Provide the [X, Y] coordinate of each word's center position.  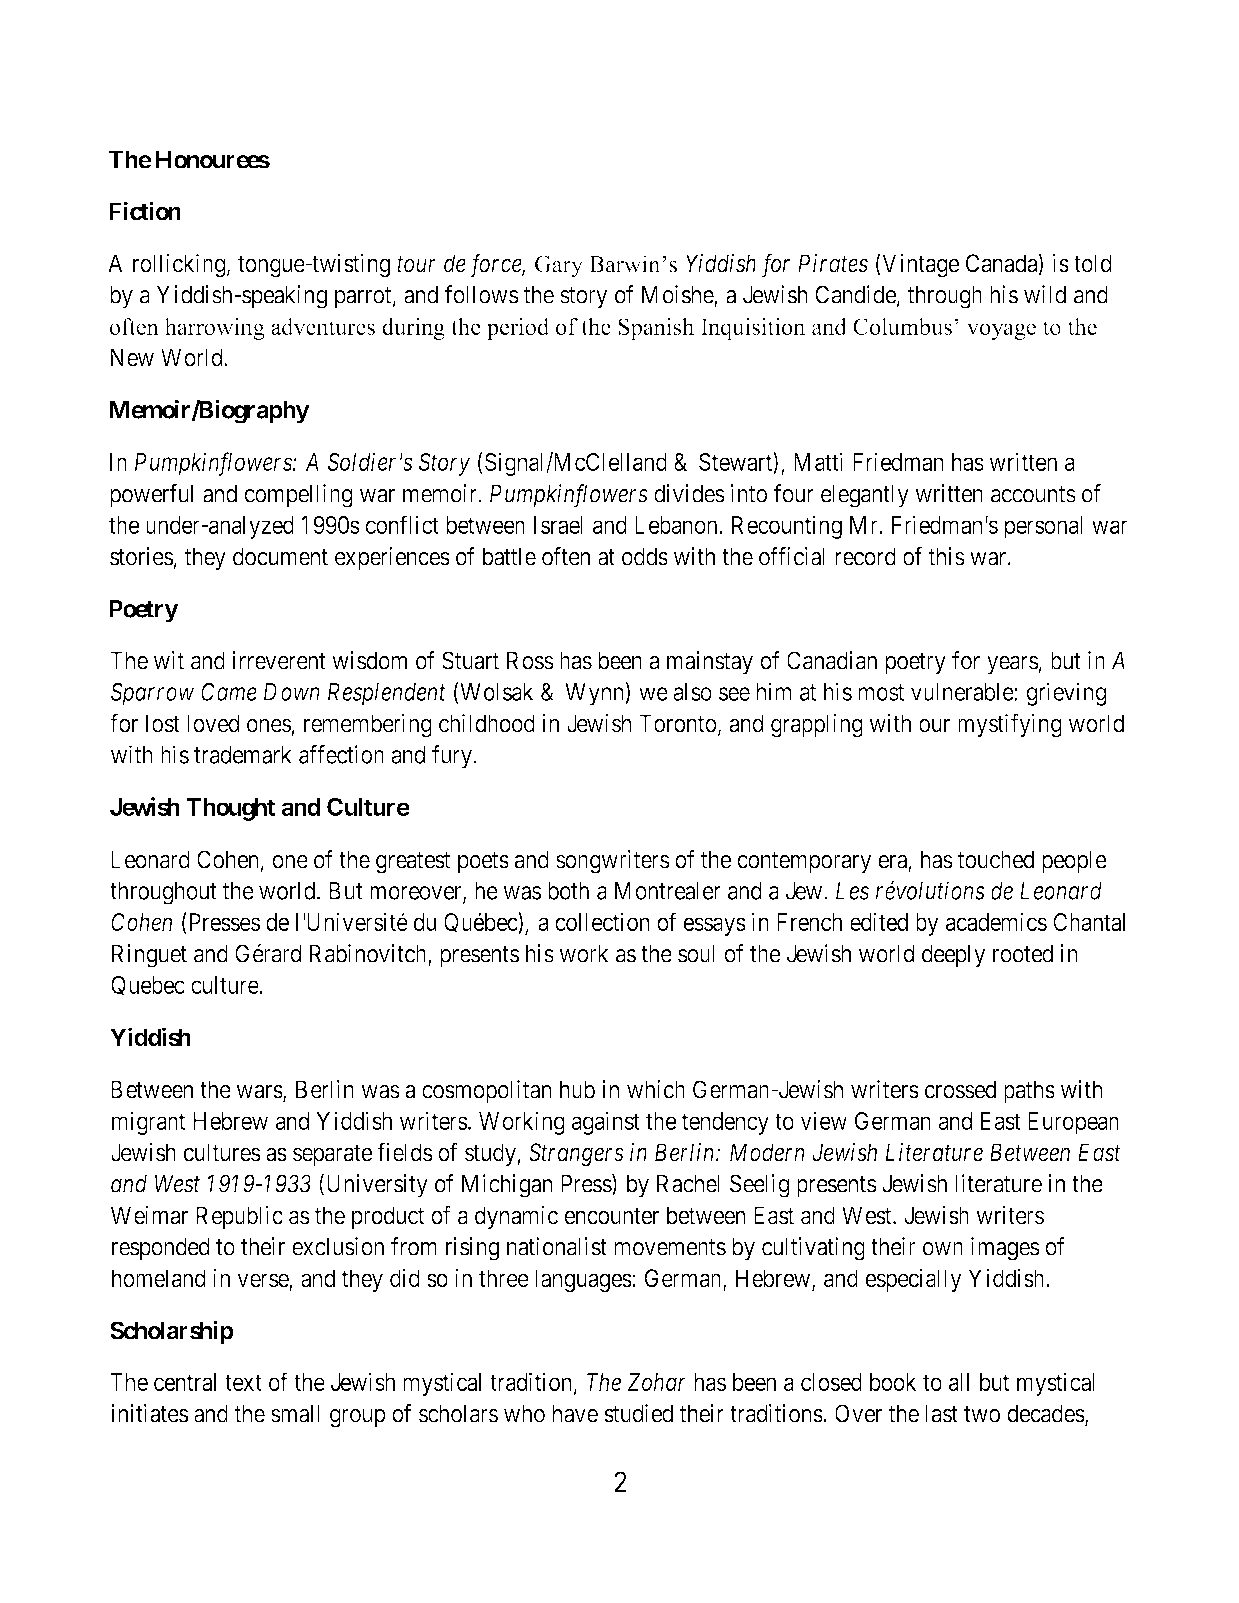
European [1073, 1123]
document [280, 556]
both [568, 891]
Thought [231, 809]
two [982, 1414]
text [243, 1382]
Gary [559, 266]
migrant [149, 1123]
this [946, 556]
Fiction [145, 211]
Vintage [920, 265]
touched [996, 859]
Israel [558, 525]
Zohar [657, 1382]
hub [577, 1089]
